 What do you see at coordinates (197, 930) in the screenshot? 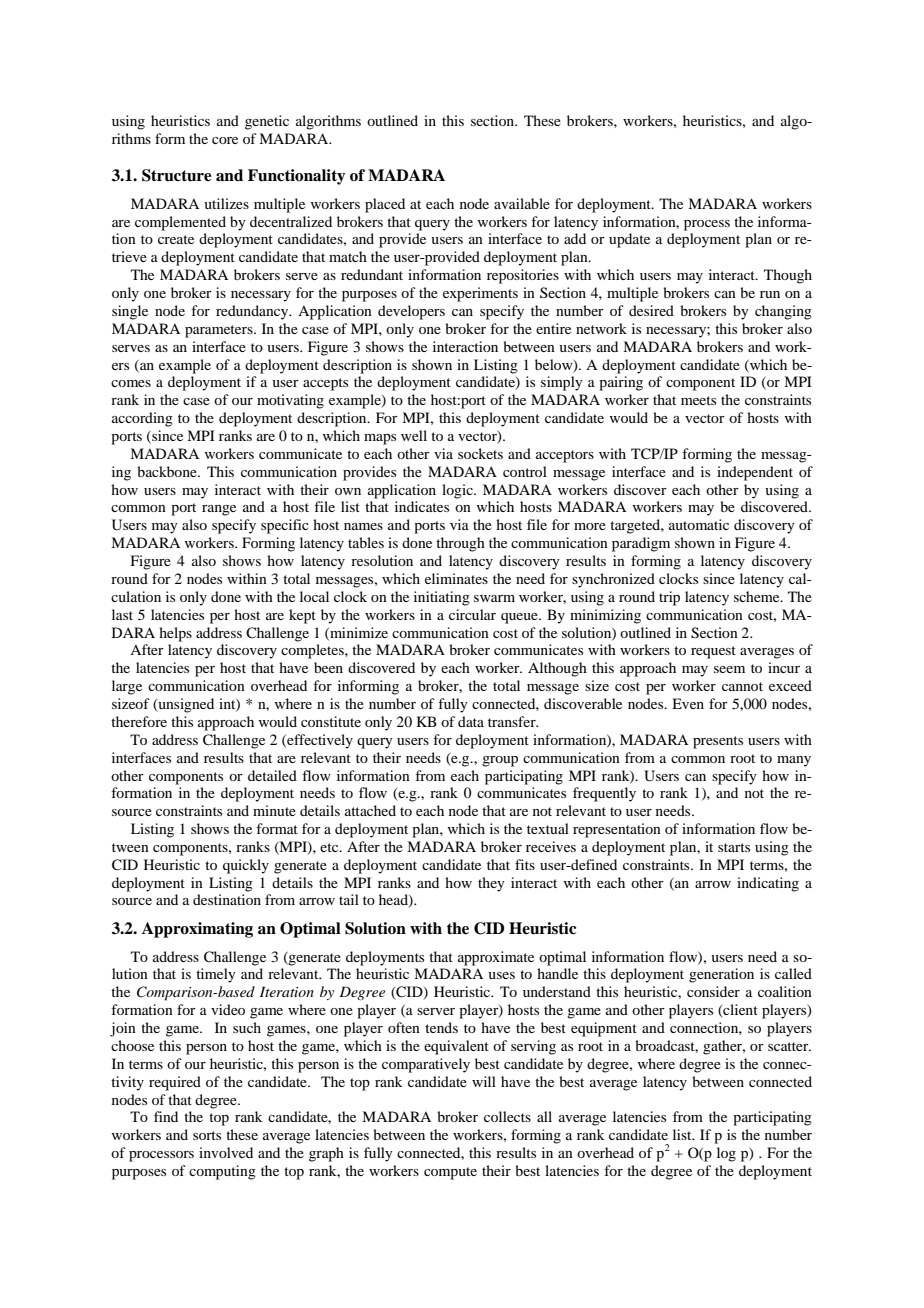
I see `Approximating` at bounding box center [197, 930].
